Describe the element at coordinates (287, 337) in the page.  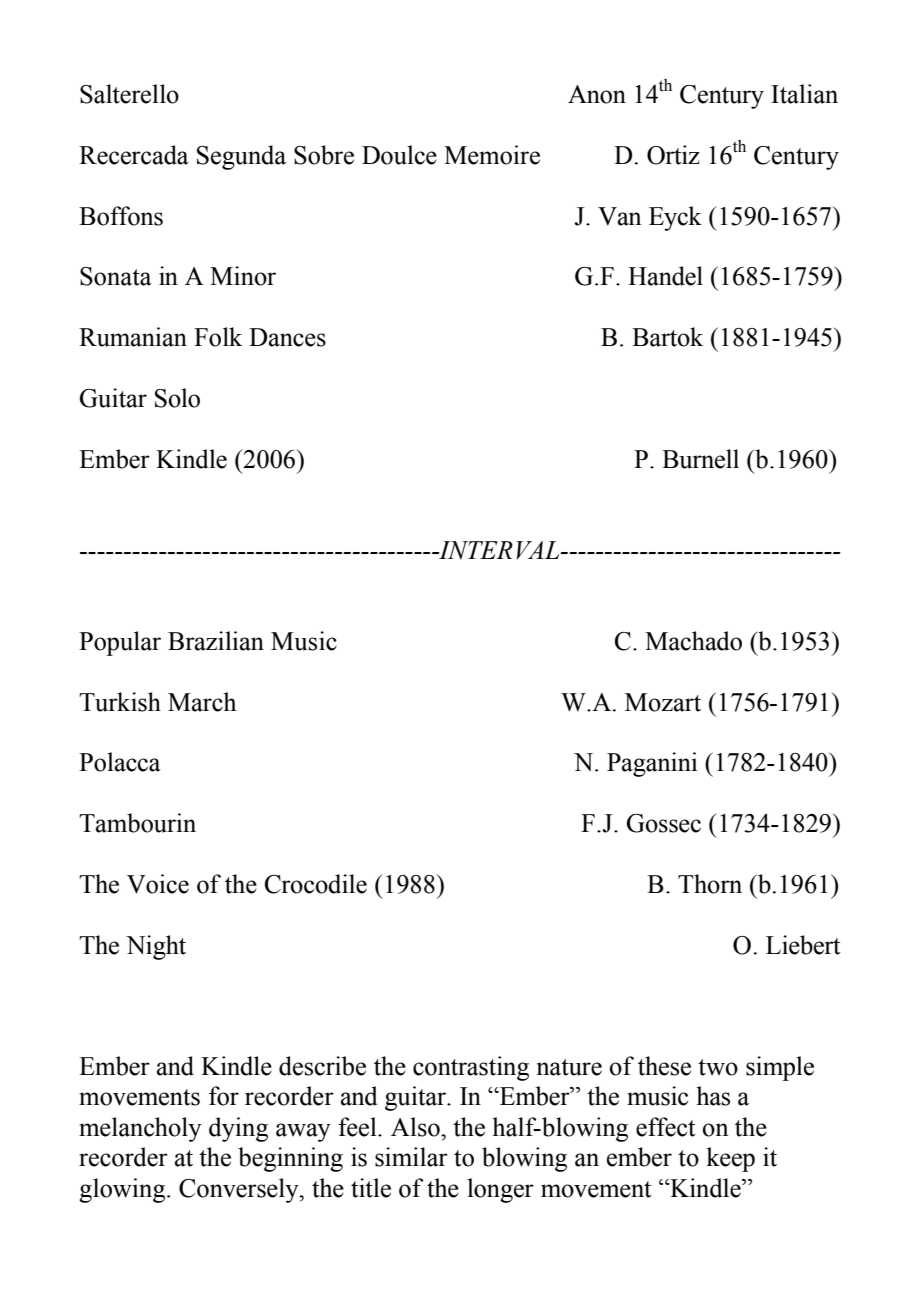
I see `Dances` at that location.
